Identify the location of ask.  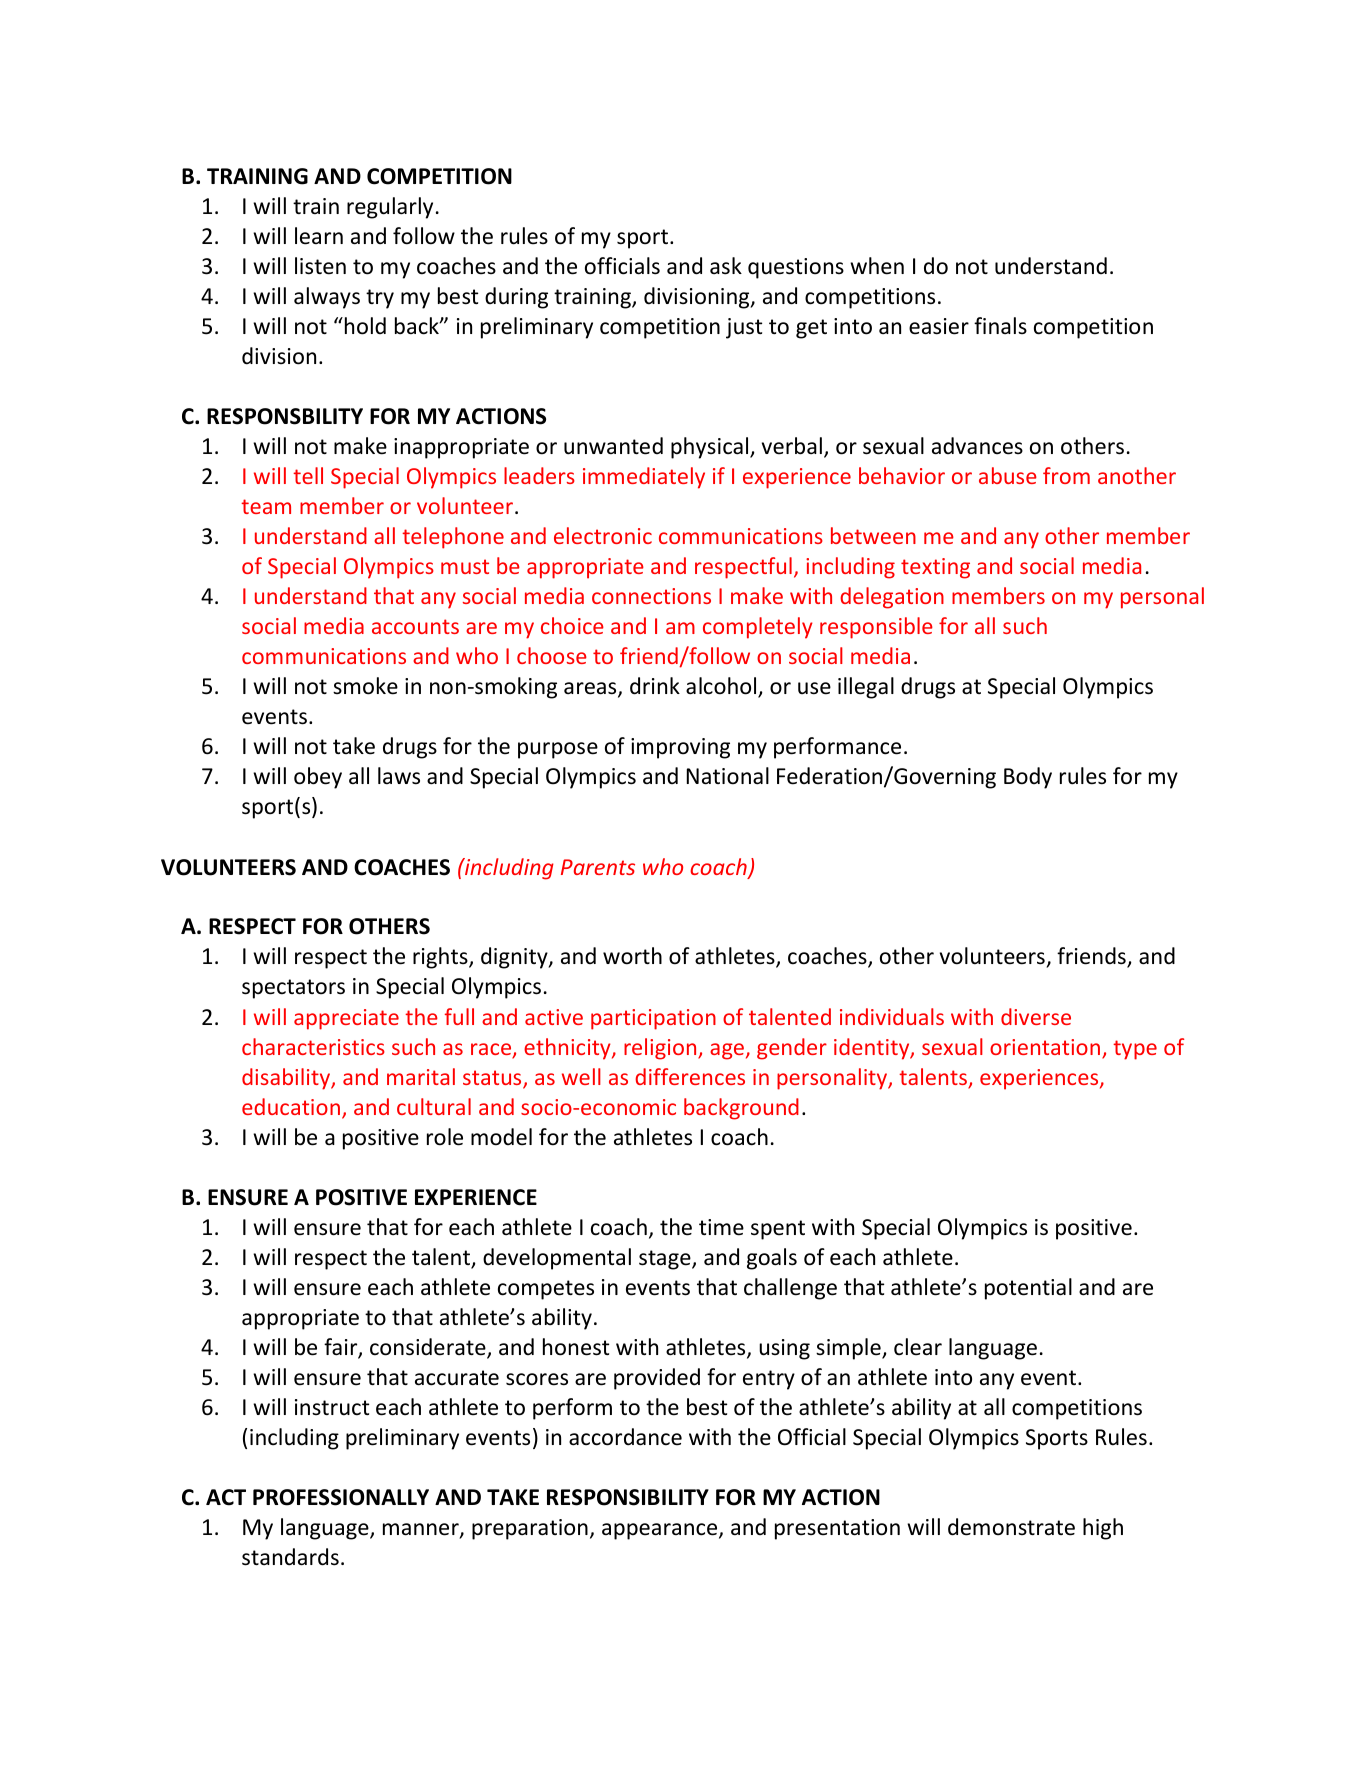
(726, 266).
